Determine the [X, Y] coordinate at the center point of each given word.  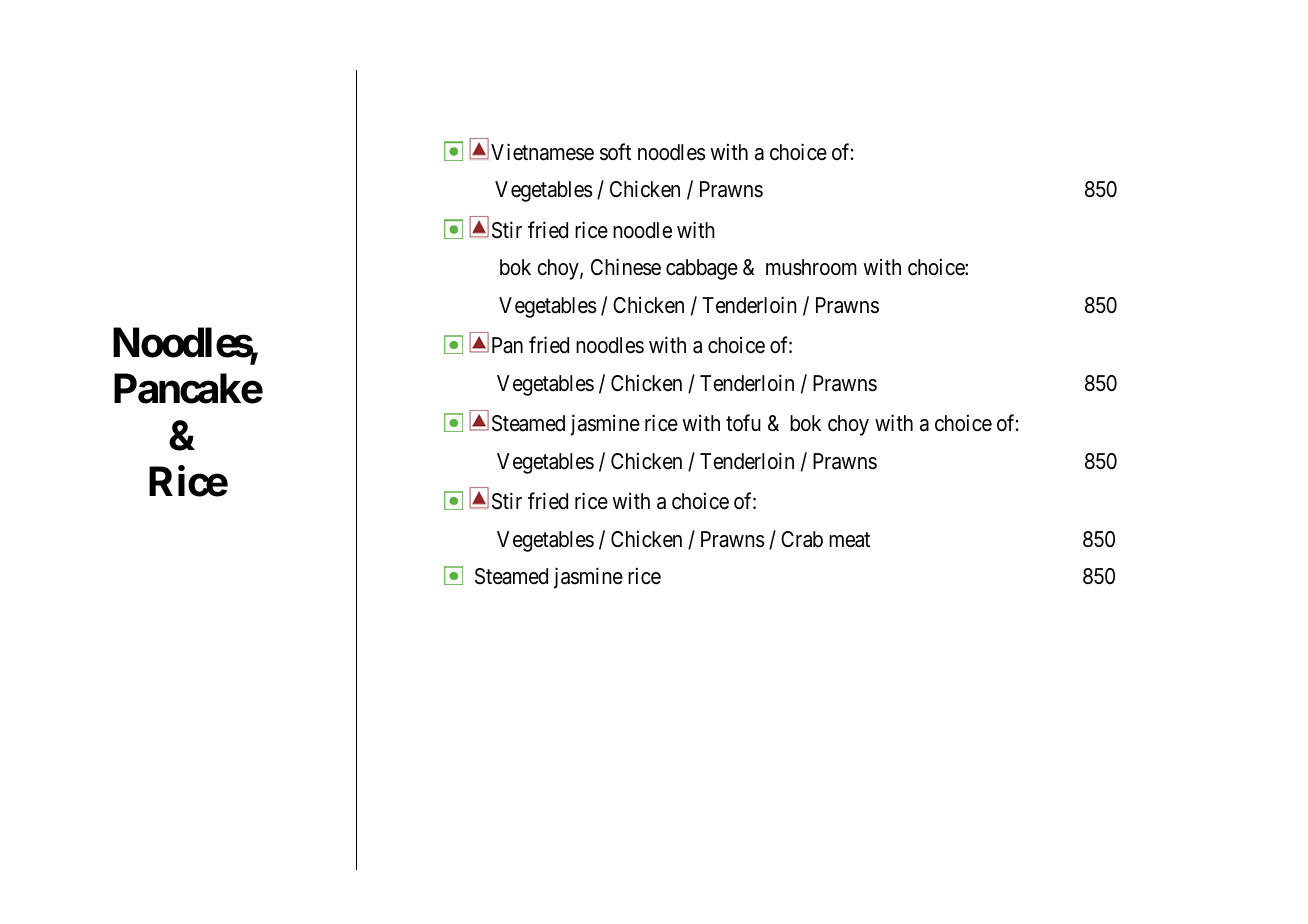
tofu [743, 422]
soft [615, 152]
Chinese [626, 267]
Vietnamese [542, 152]
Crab [802, 539]
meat [849, 540]
